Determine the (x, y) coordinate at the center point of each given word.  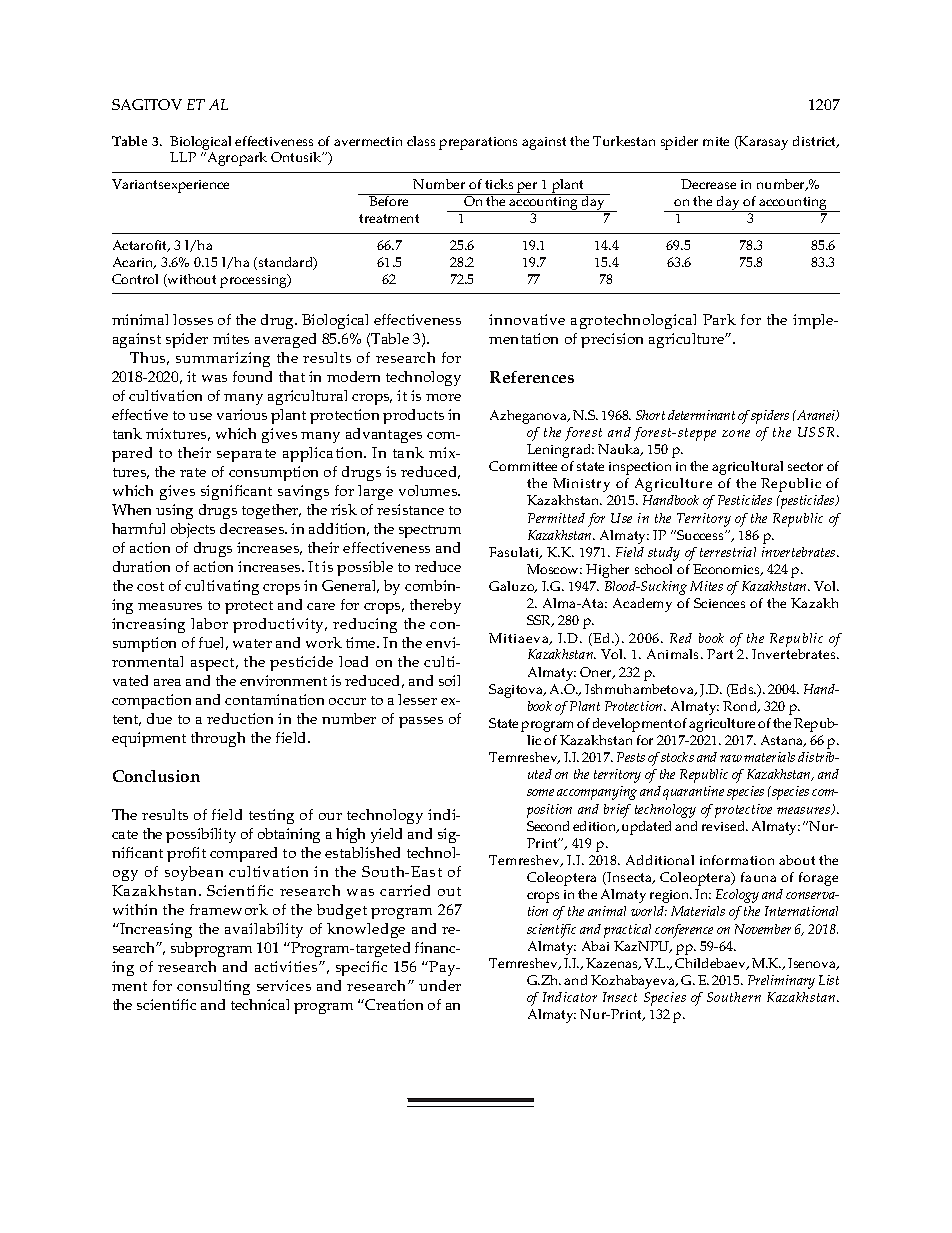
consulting (213, 987)
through (218, 739)
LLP (183, 157)
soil (449, 680)
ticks (499, 184)
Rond (741, 707)
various (242, 414)
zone (736, 433)
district (816, 142)
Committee (523, 466)
